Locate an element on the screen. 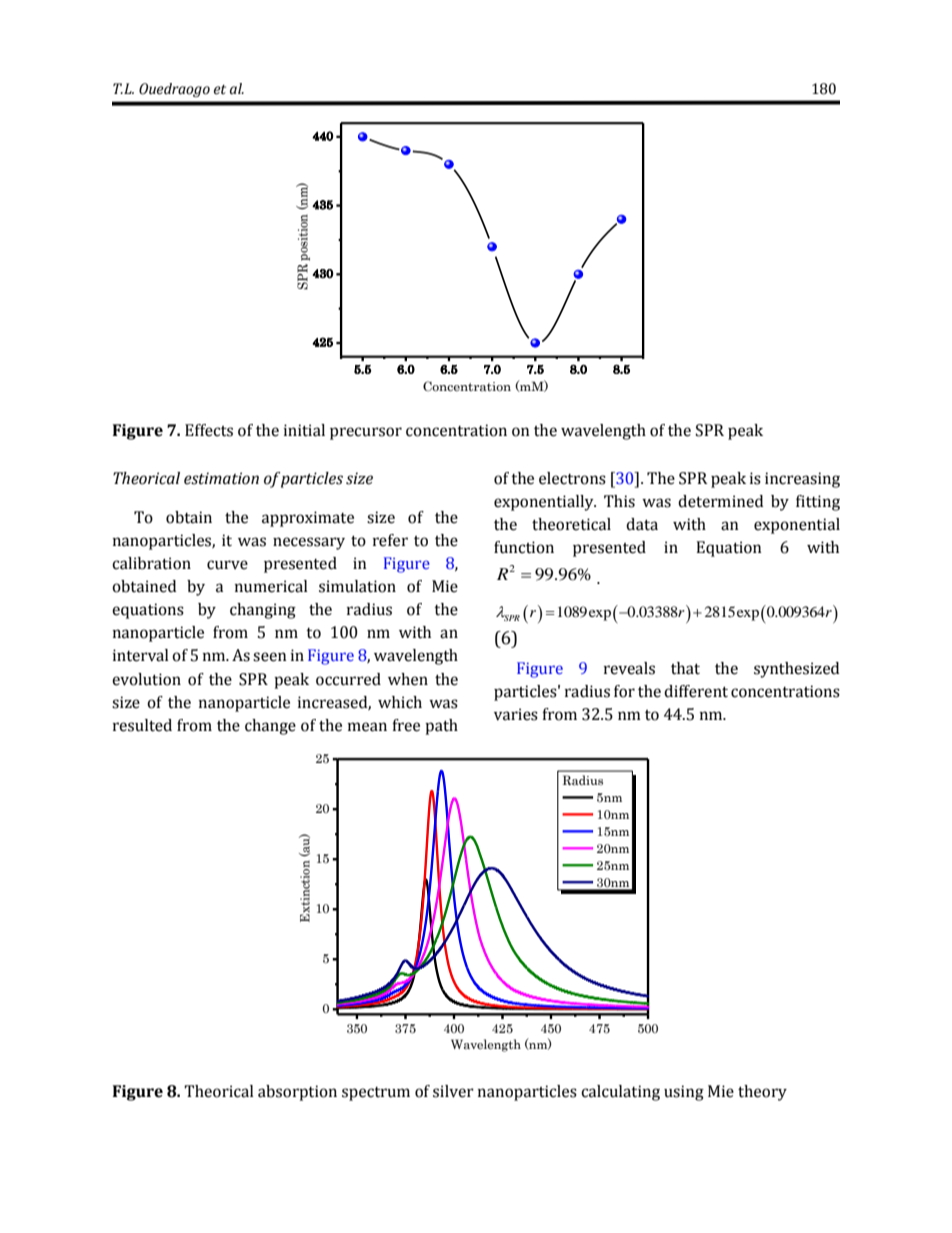 The height and width of the screenshot is (1233, 952). that is located at coordinates (685, 668).
